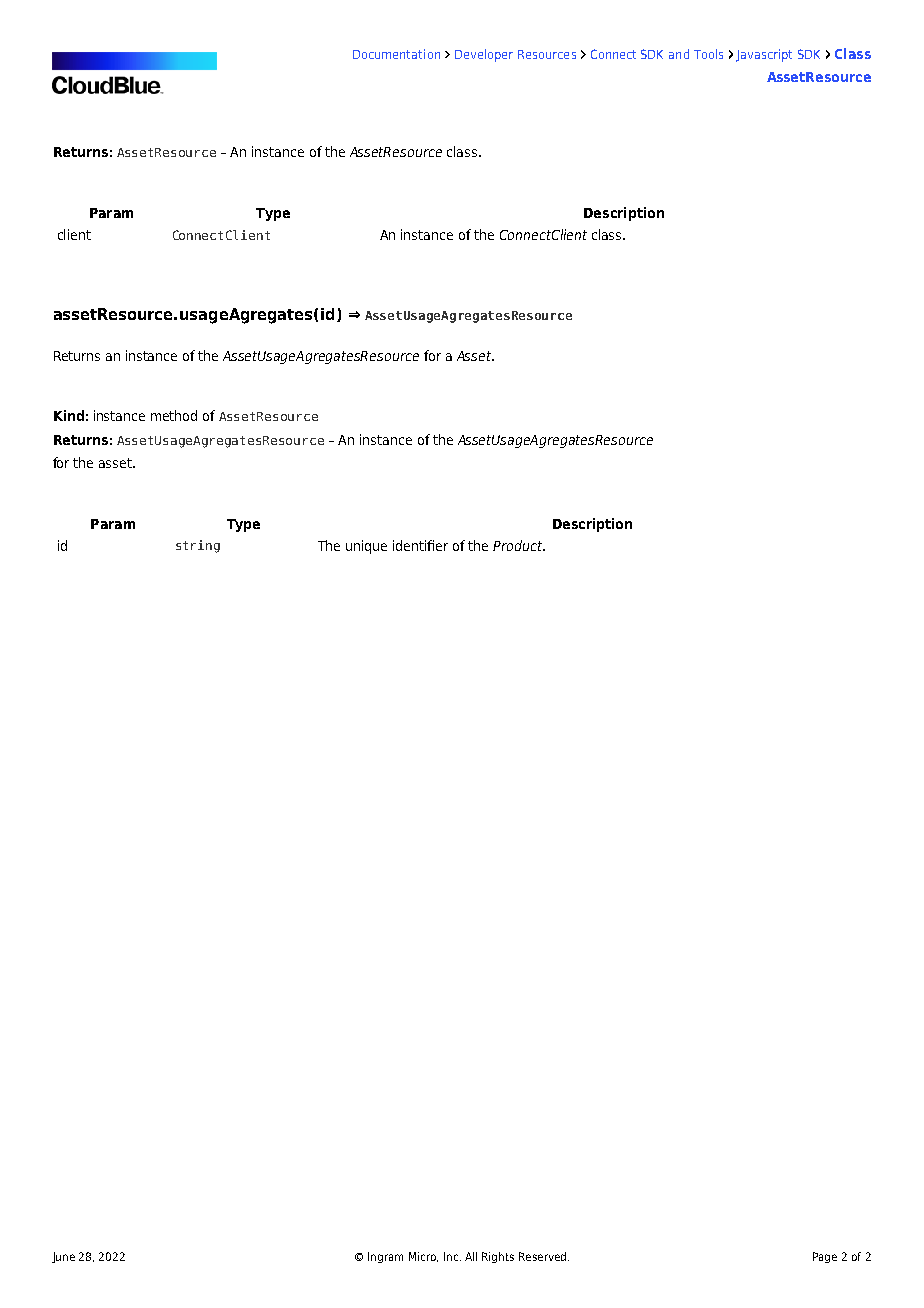 The width and height of the screenshot is (924, 1308). I want to click on Inc, so click(451, 1256).
